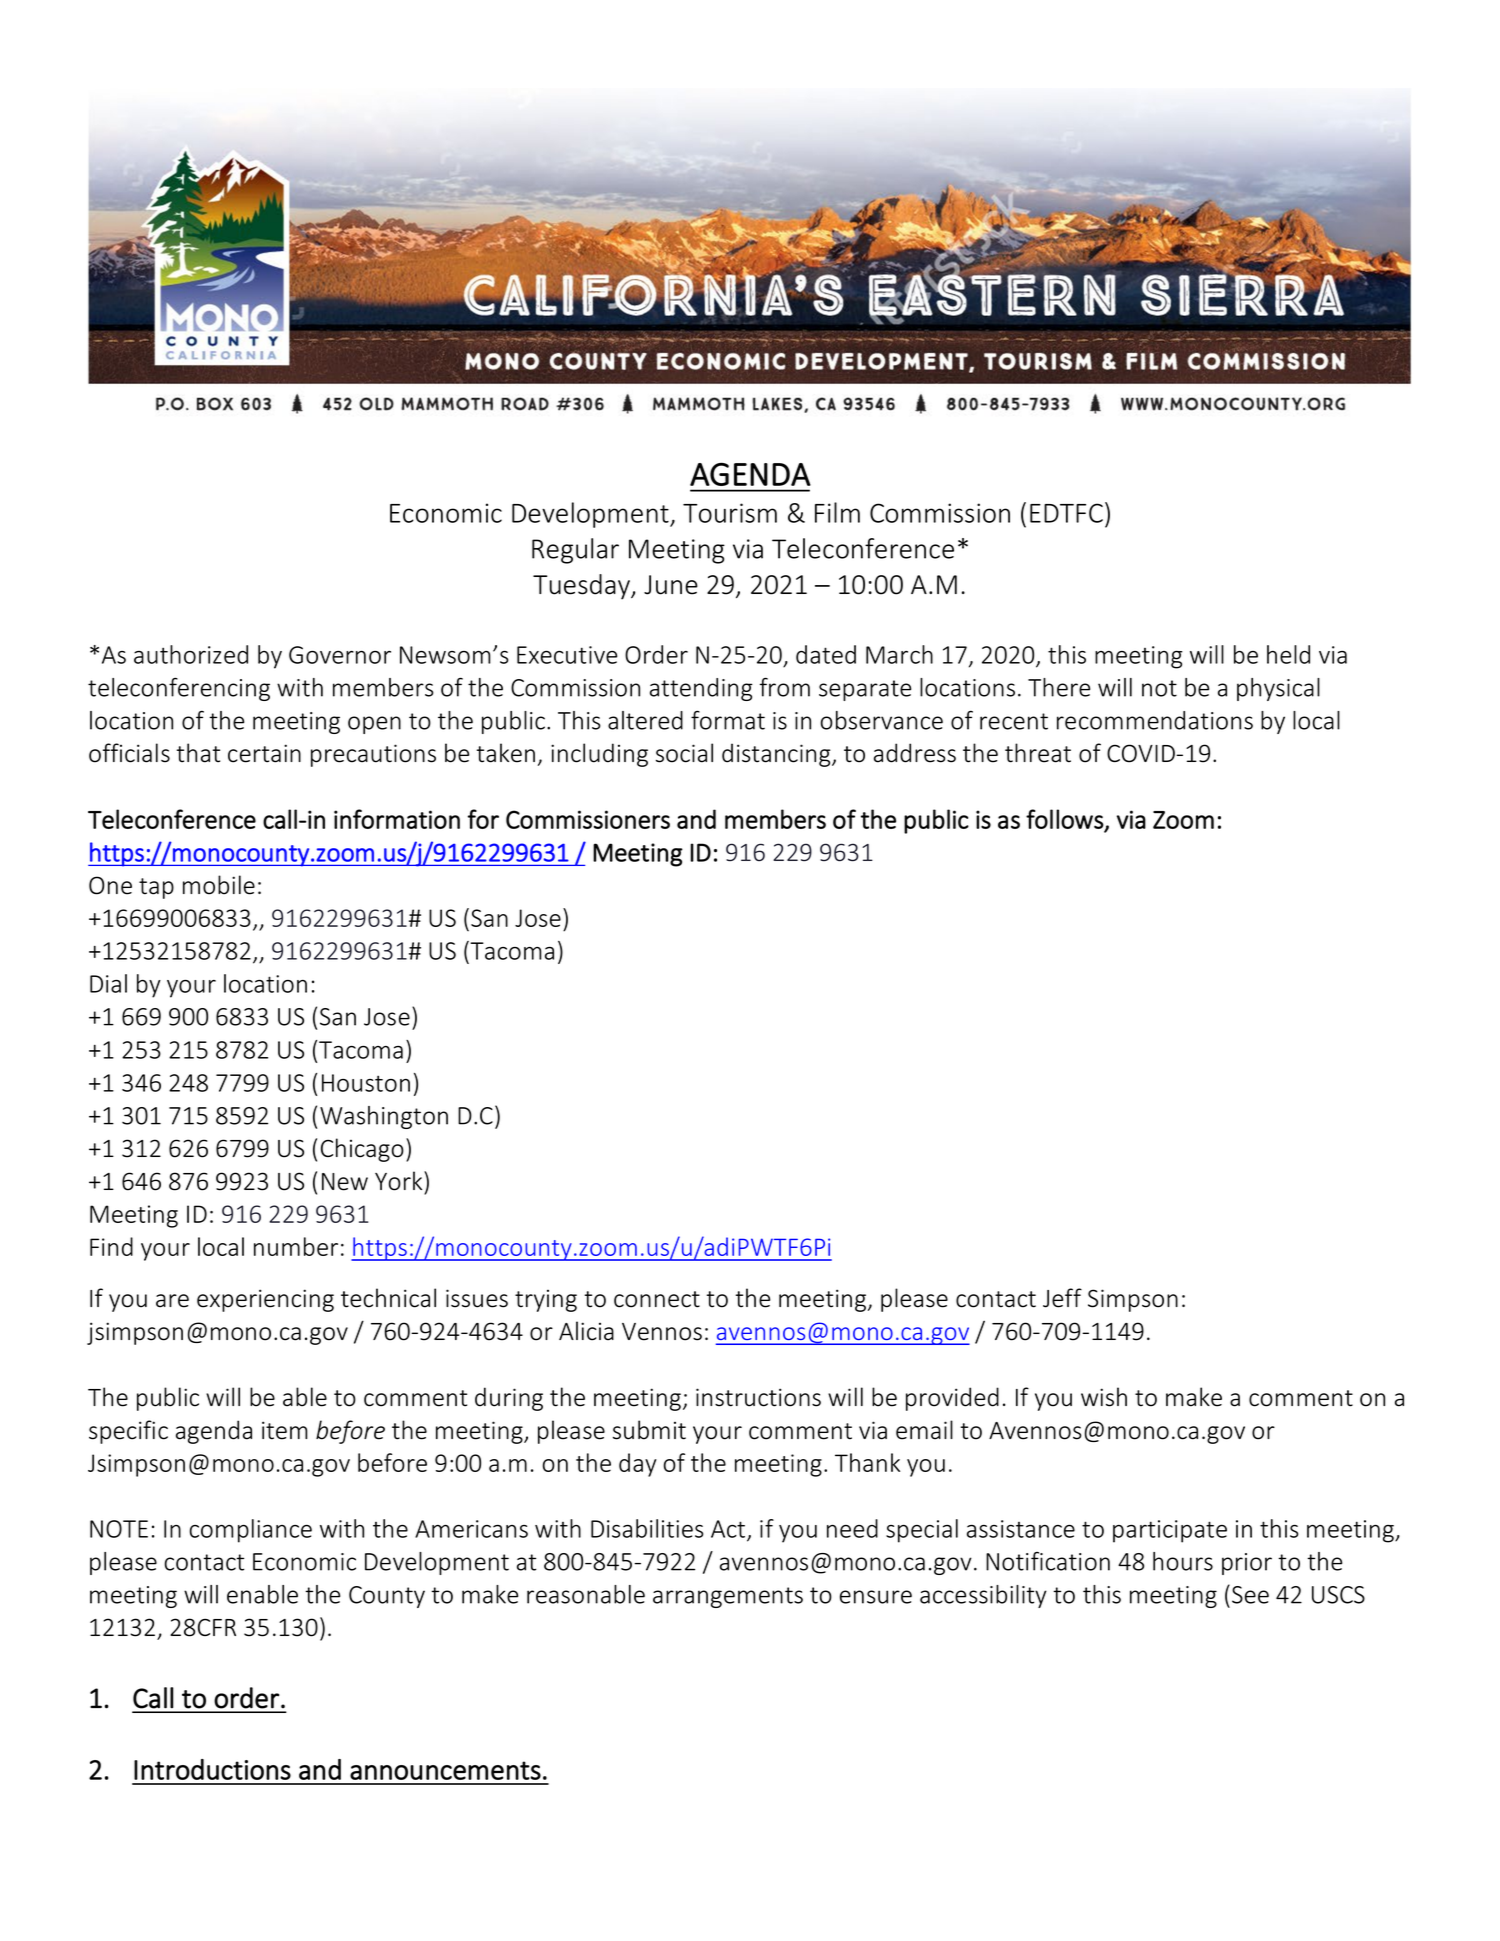 The height and width of the screenshot is (1941, 1500). Describe the element at coordinates (1288, 654) in the screenshot. I see `held` at that location.
